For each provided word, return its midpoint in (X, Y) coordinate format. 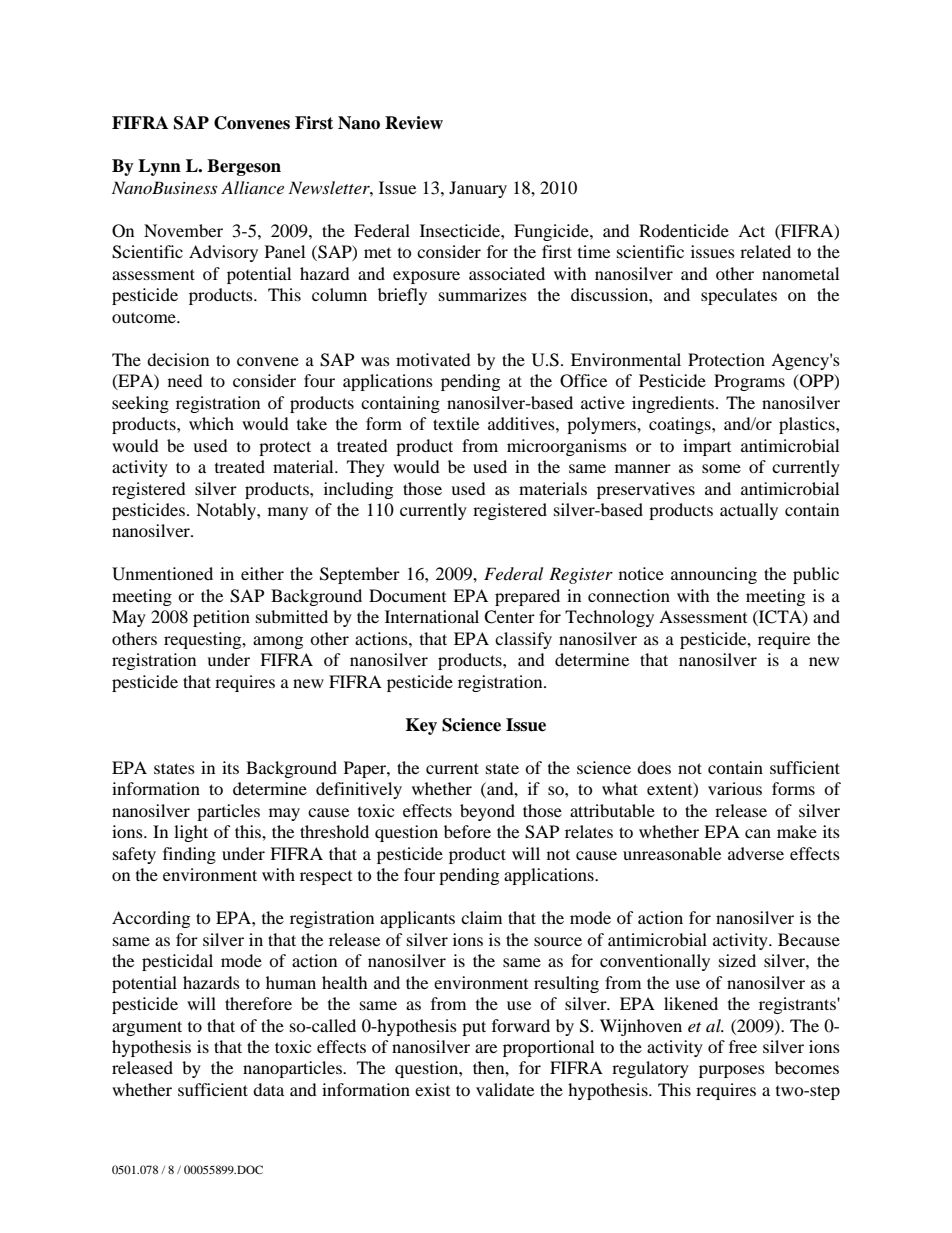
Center (509, 617)
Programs (749, 382)
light (191, 833)
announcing (714, 575)
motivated (433, 359)
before (467, 831)
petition (221, 618)
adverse (756, 853)
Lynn (159, 167)
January (478, 189)
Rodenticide (684, 230)
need (185, 380)
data (268, 1089)
